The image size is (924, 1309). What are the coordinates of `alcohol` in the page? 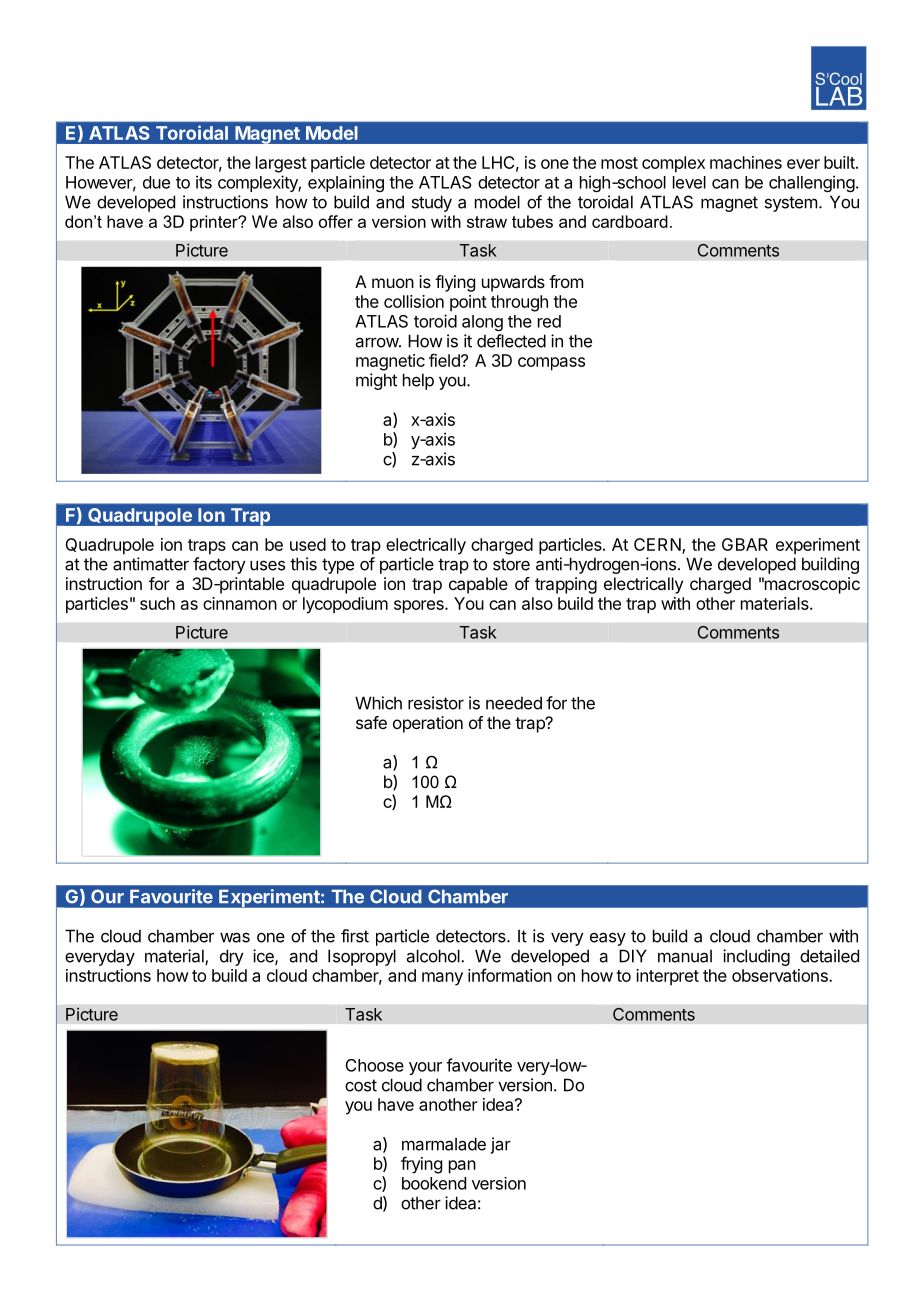 It's located at (434, 956).
